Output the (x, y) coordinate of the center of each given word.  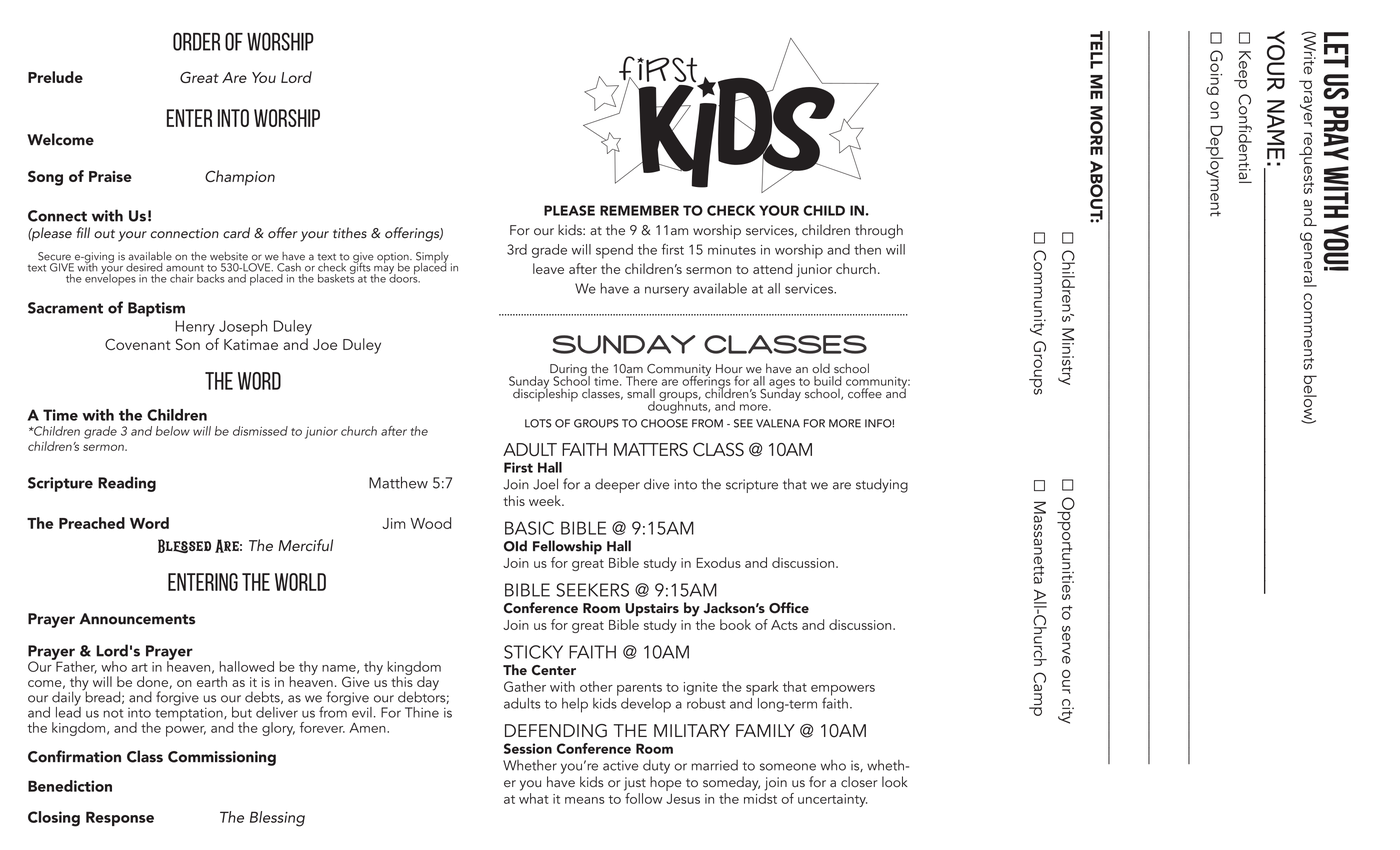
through (879, 231)
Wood (430, 523)
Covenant (138, 344)
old (821, 368)
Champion (240, 178)
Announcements (137, 619)
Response (120, 818)
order (196, 41)
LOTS (538, 423)
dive (656, 484)
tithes (350, 233)
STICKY (533, 652)
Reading (127, 484)
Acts (784, 625)
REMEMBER (639, 210)
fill (83, 232)
